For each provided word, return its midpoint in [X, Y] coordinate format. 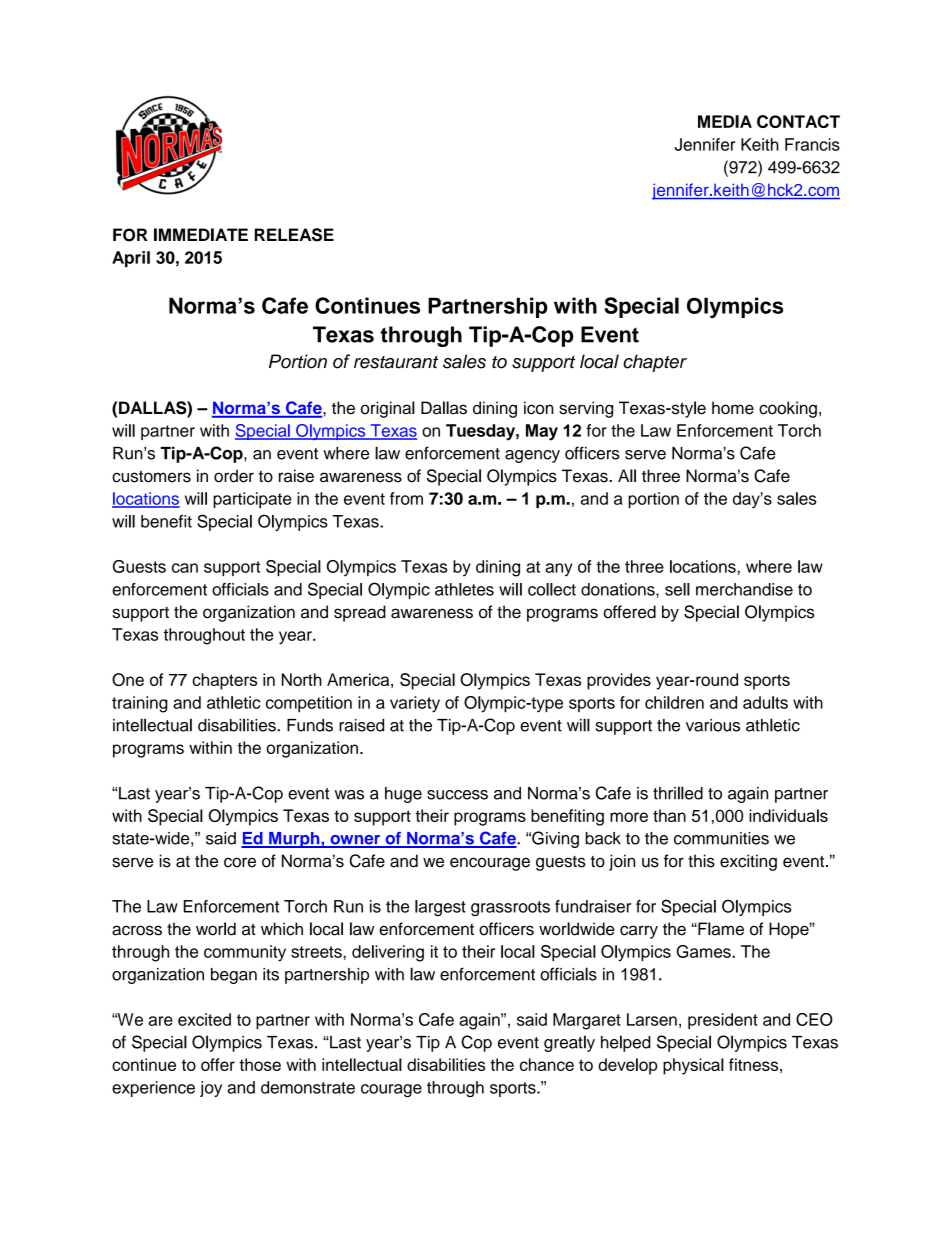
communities [721, 838]
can [185, 568]
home [733, 408]
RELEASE [294, 235]
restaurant [396, 362]
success [457, 795]
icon [539, 408]
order [234, 476]
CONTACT [798, 121]
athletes [464, 589]
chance [547, 1064]
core [240, 862]
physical [693, 1066]
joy [211, 1089]
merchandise [744, 589]
